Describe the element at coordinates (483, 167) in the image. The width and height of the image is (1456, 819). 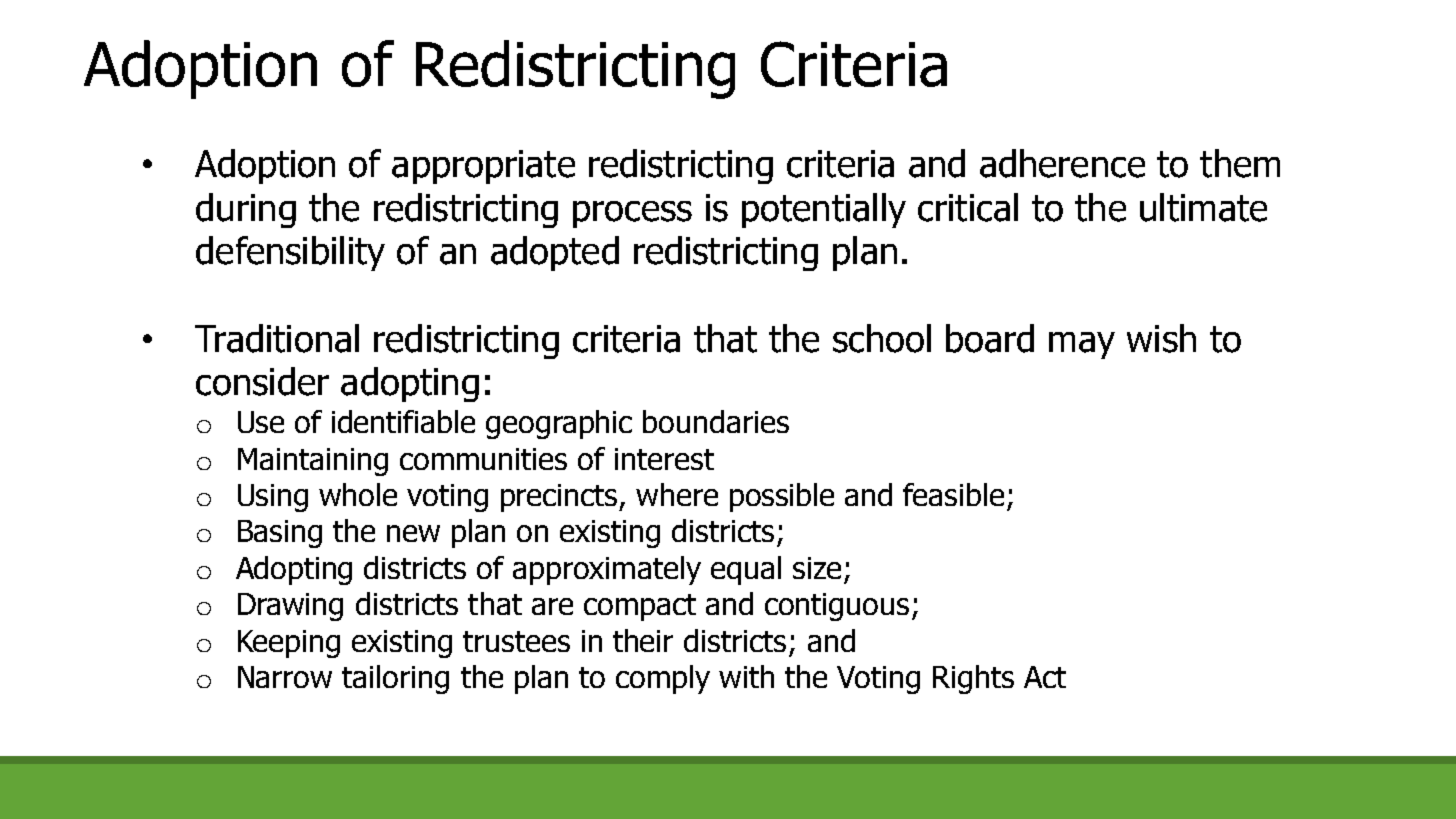
I see `appropriate` at that location.
